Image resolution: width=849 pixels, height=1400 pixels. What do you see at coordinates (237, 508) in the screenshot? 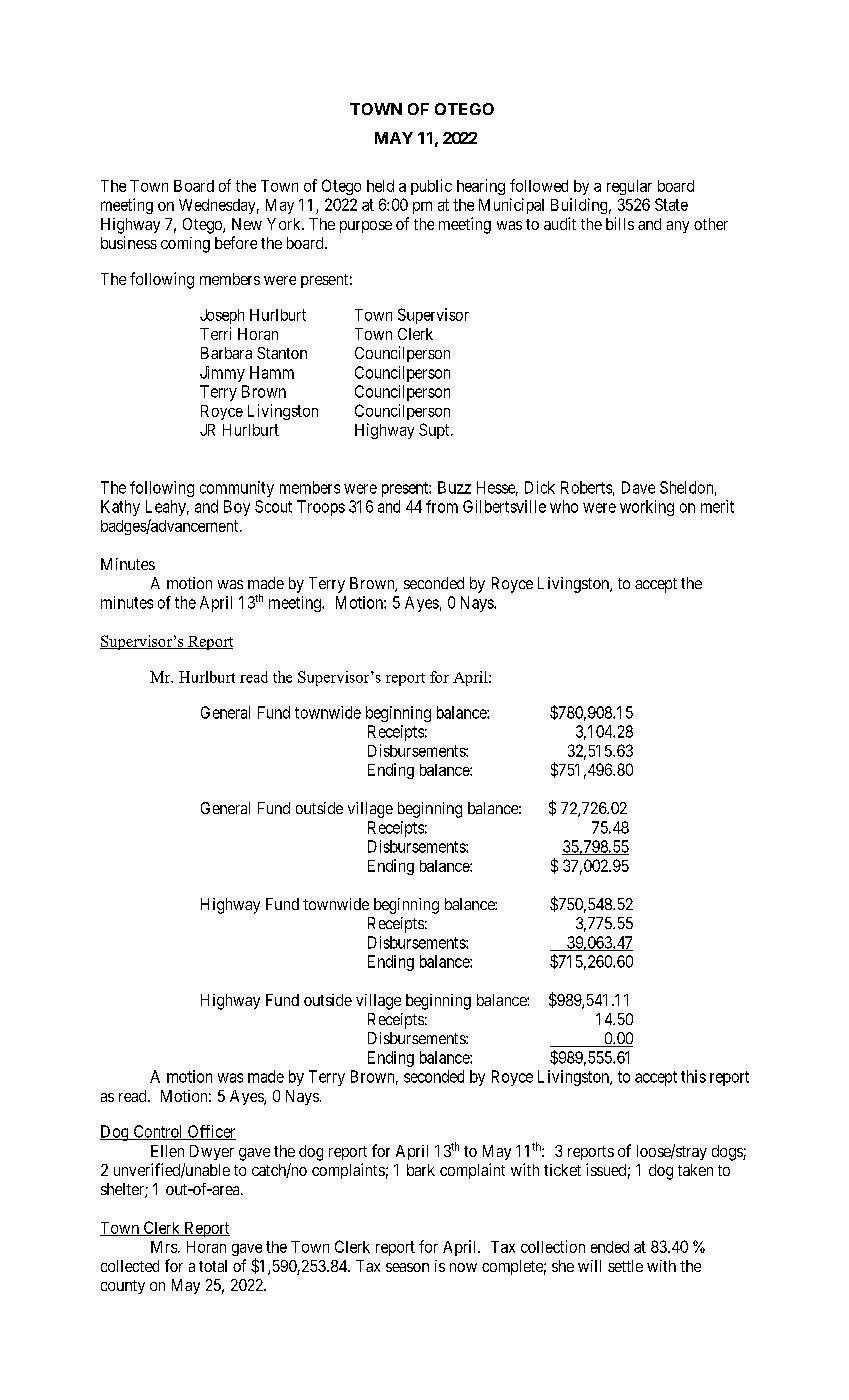
I see `Boy` at bounding box center [237, 508].
